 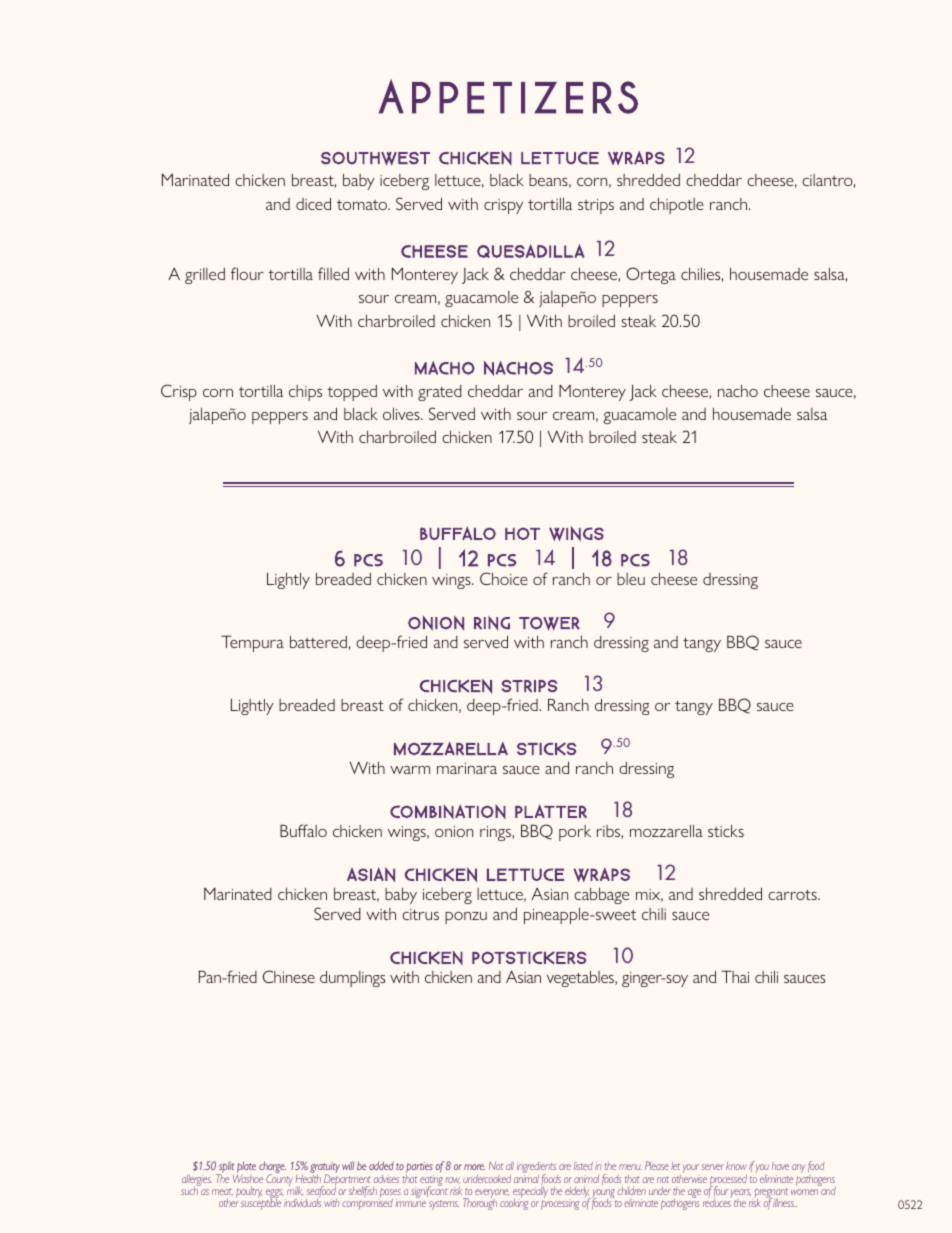 I want to click on know, so click(x=736, y=1166).
